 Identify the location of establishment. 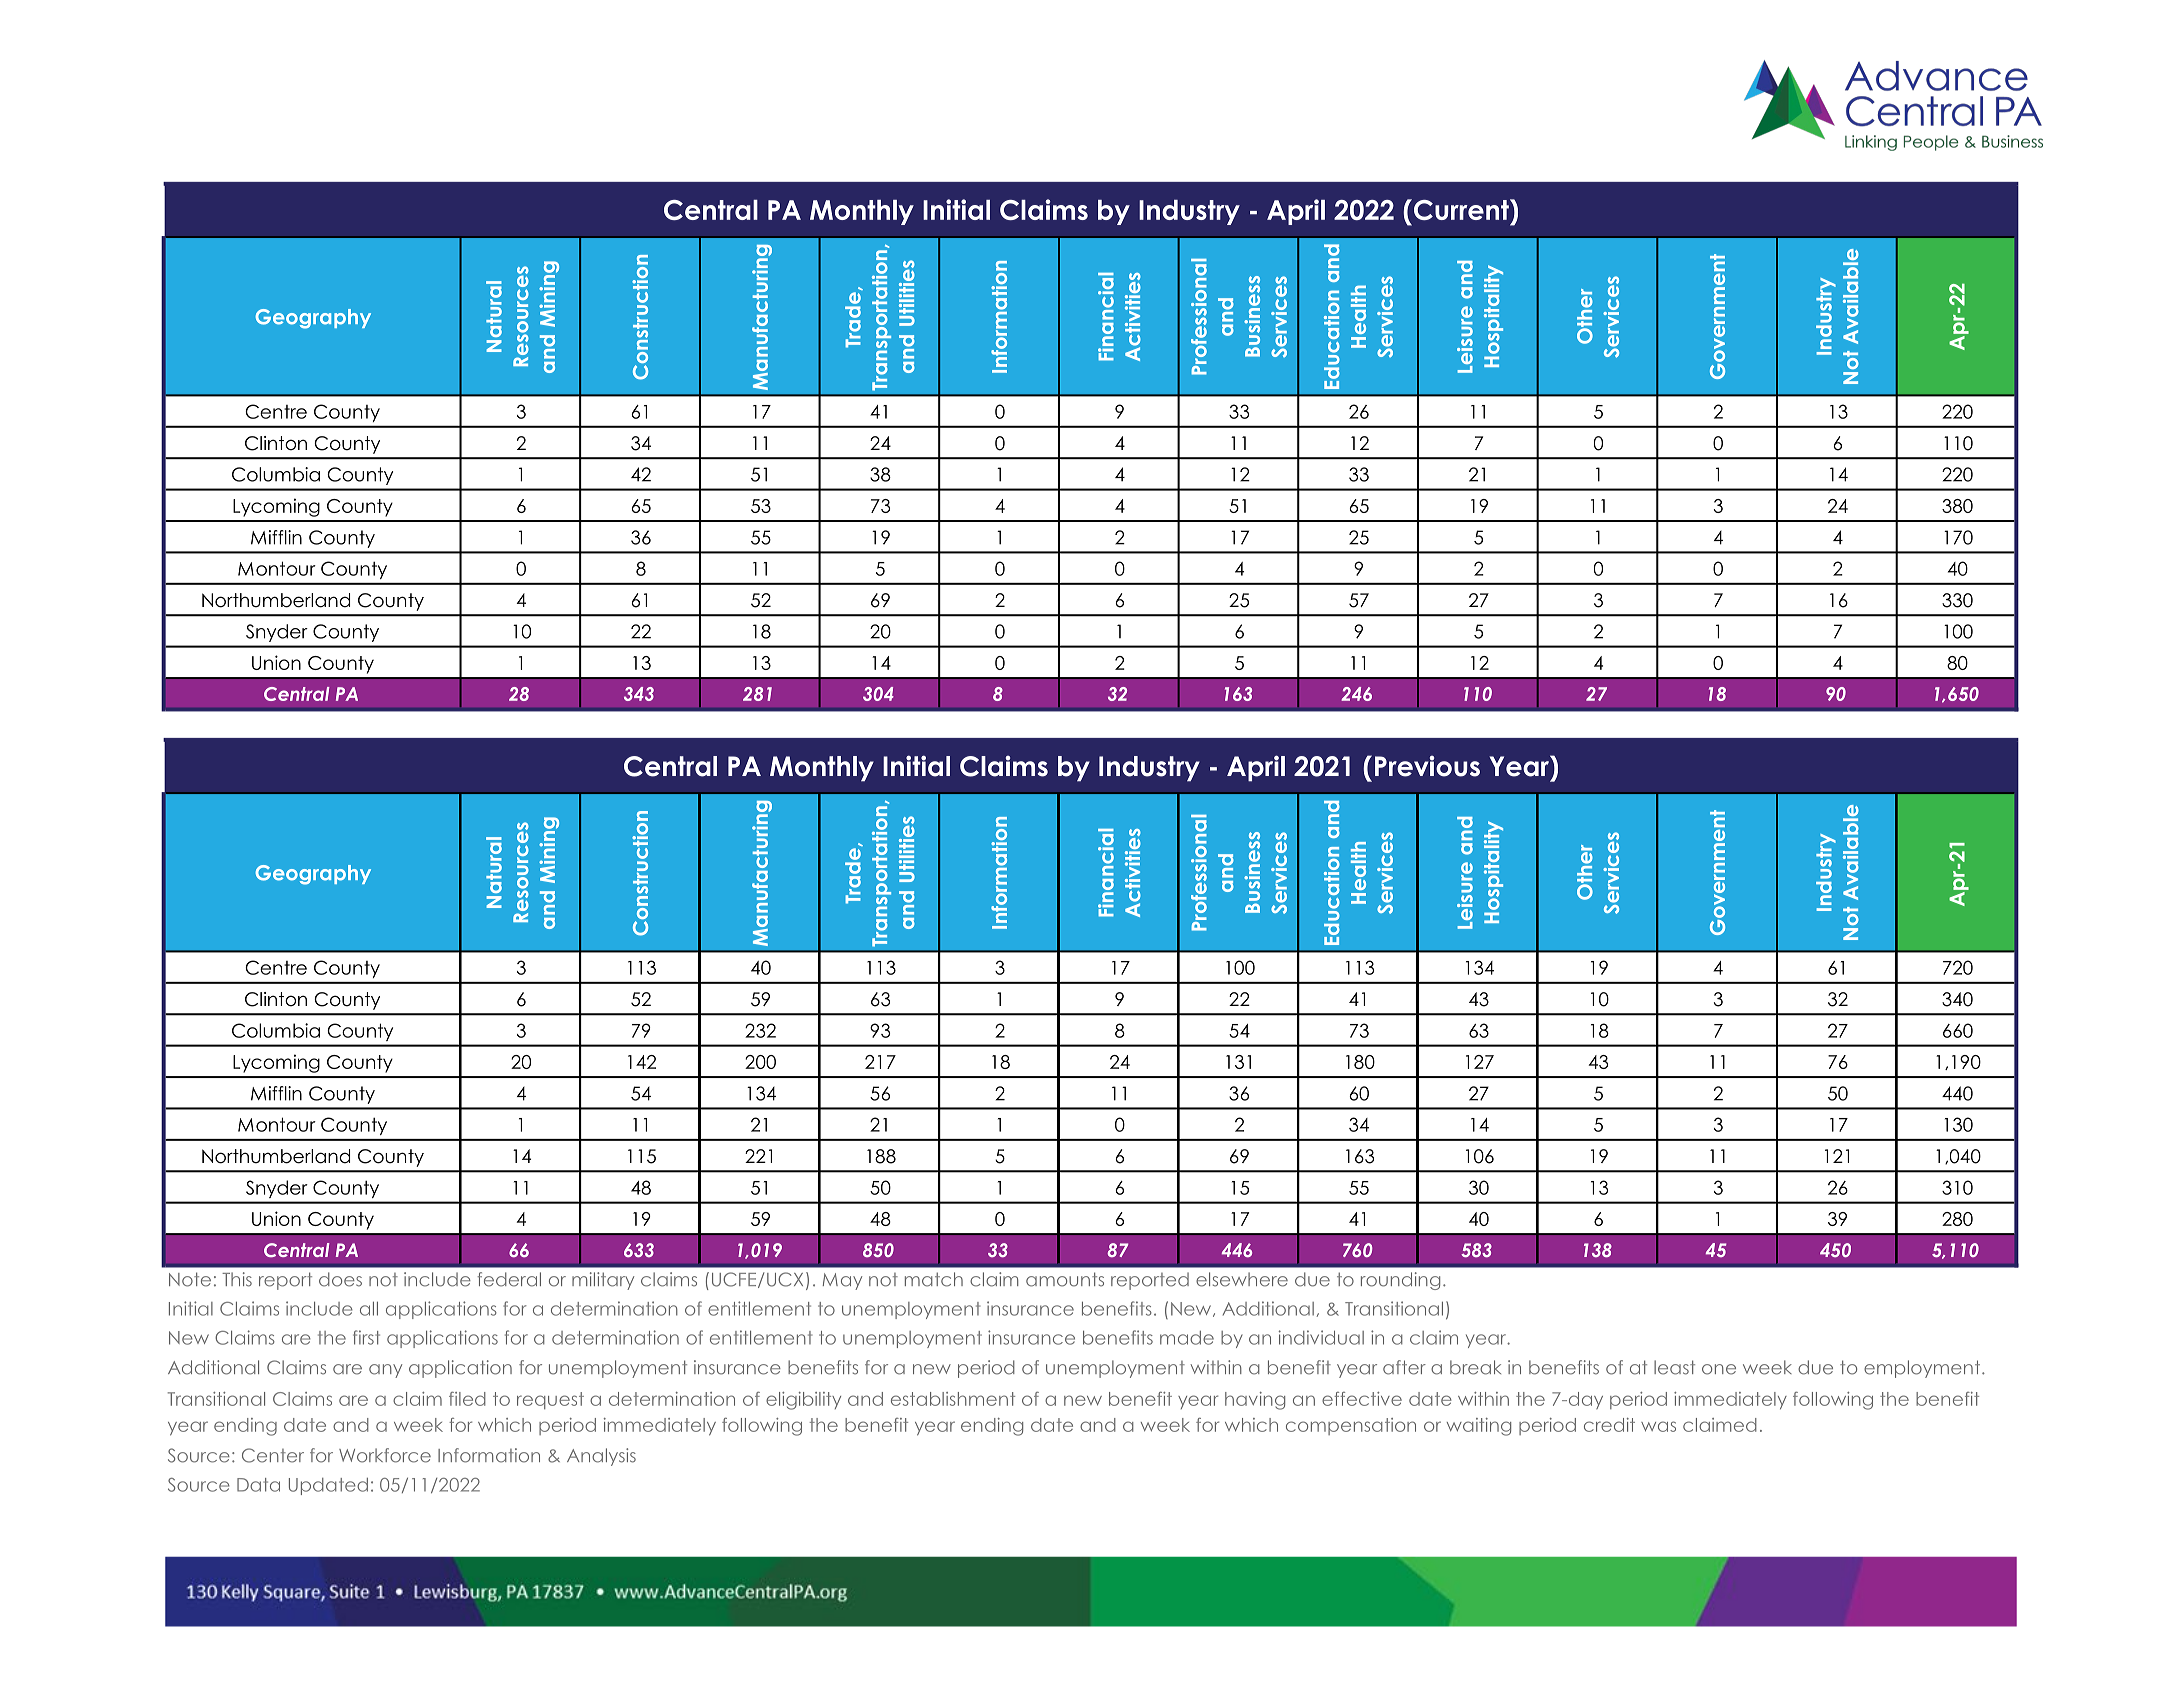
(953, 1399).
